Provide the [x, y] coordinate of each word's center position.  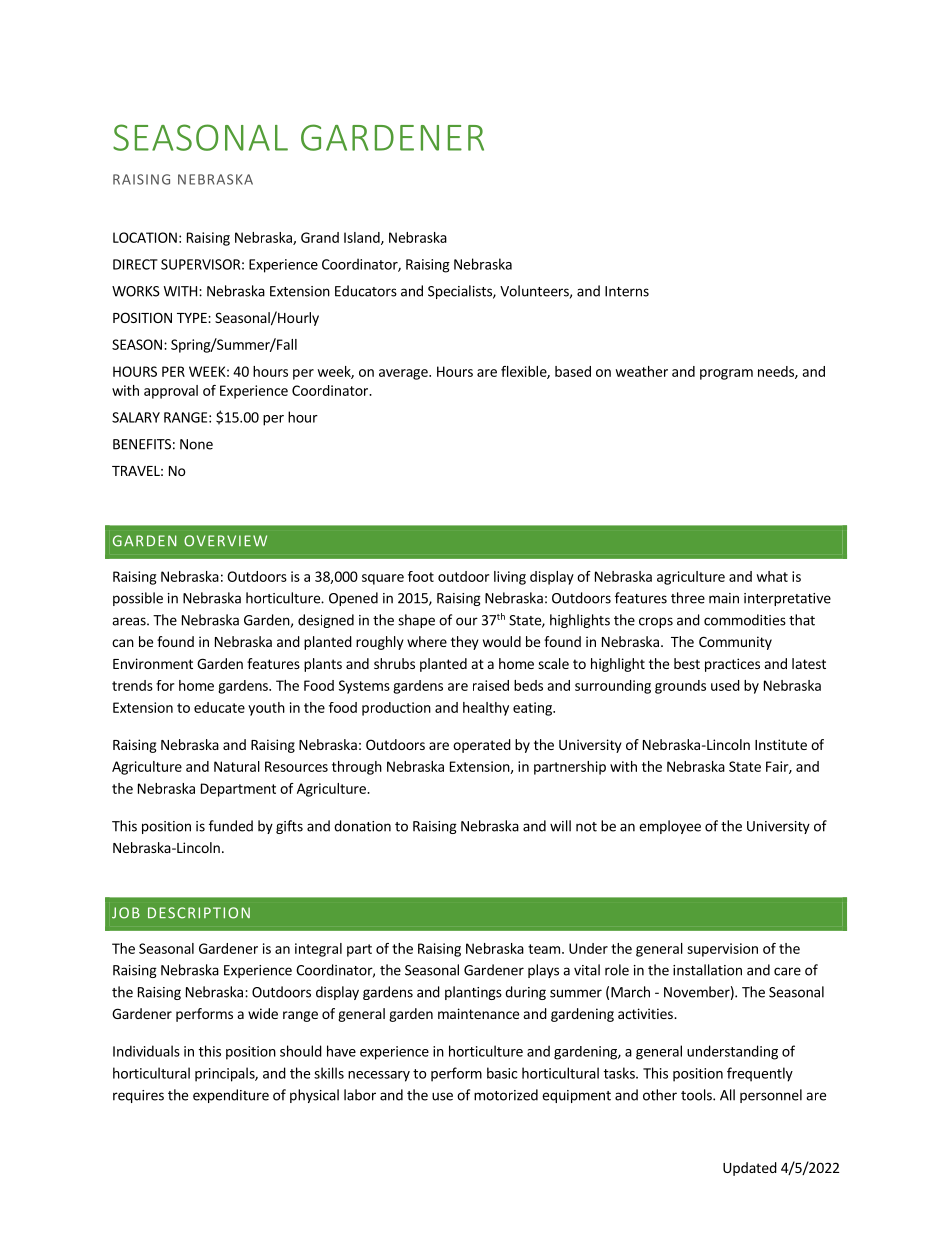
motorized [506, 1095]
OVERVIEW [225, 541]
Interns [627, 291]
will [560, 826]
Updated [750, 1169]
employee [670, 827]
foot [421, 576]
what [772, 576]
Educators [366, 291]
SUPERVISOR [200, 264]
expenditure [231, 1096]
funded [231, 826]
